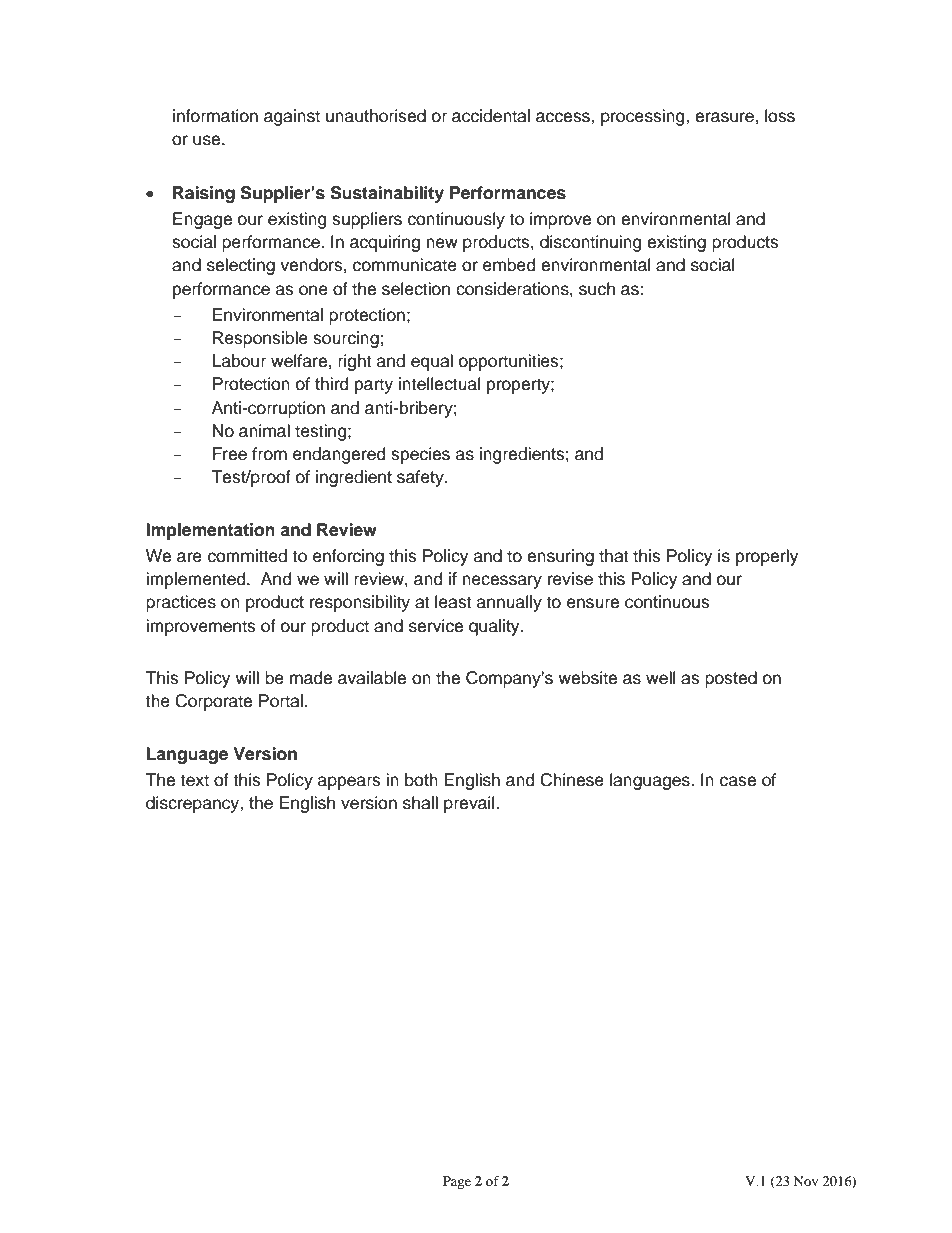 Image resolution: width=952 pixels, height=1233 pixels. I want to click on Nov, so click(805, 1181).
